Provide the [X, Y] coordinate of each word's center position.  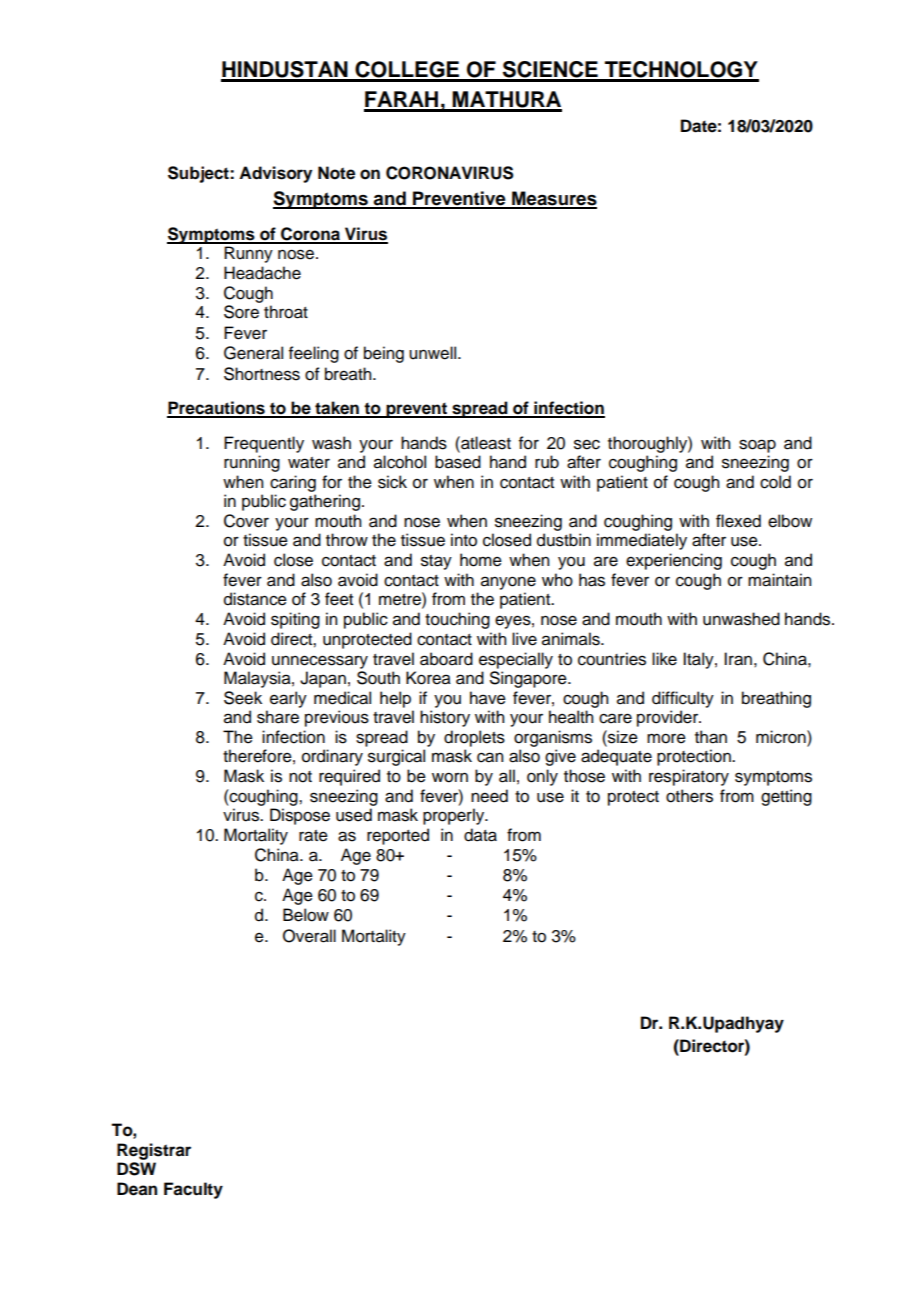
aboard [446, 659]
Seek [243, 698]
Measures [553, 199]
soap [757, 446]
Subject [199, 174]
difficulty [683, 699]
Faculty [193, 1190]
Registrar [154, 1151]
